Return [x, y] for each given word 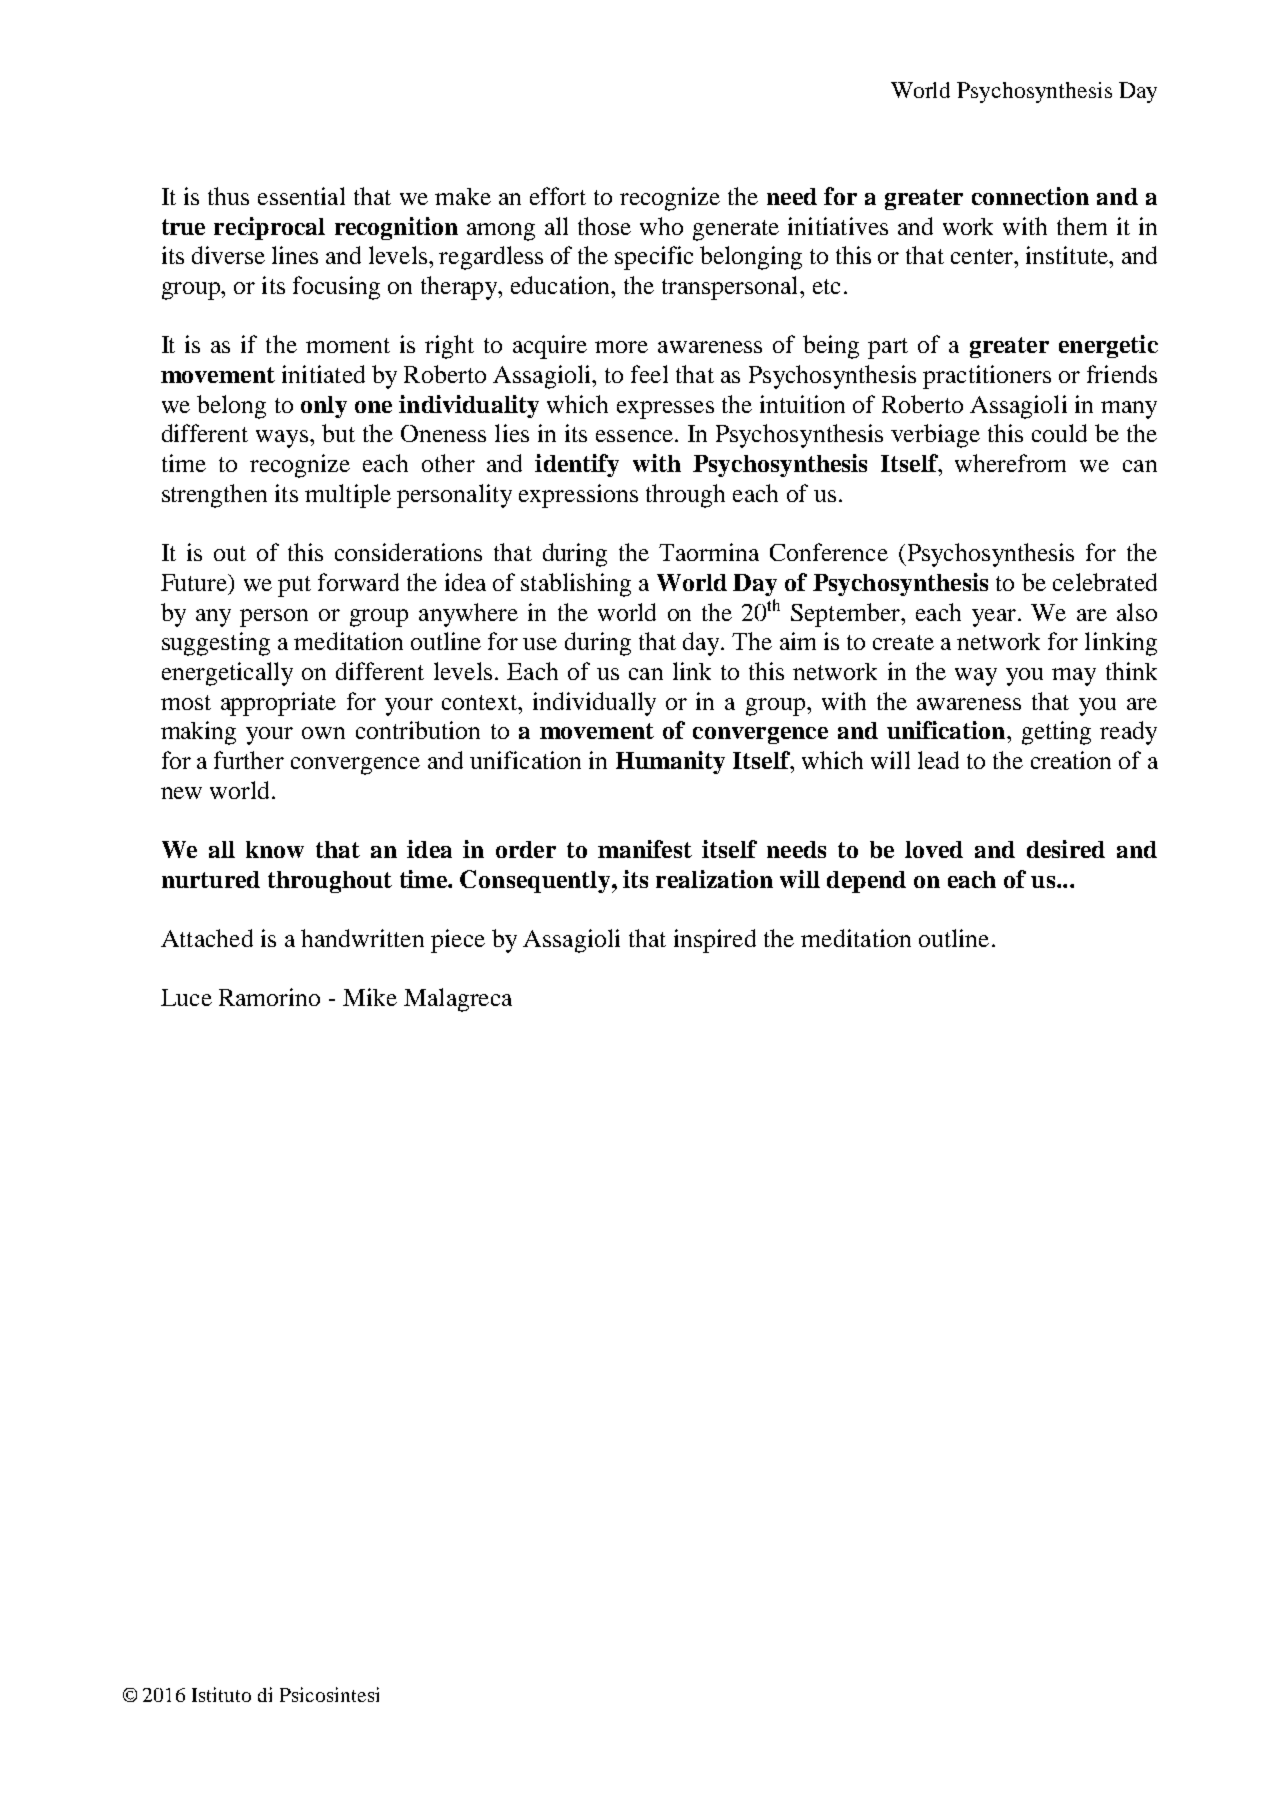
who [661, 226]
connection [1030, 196]
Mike [370, 997]
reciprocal [269, 228]
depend [866, 882]
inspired [715, 941]
